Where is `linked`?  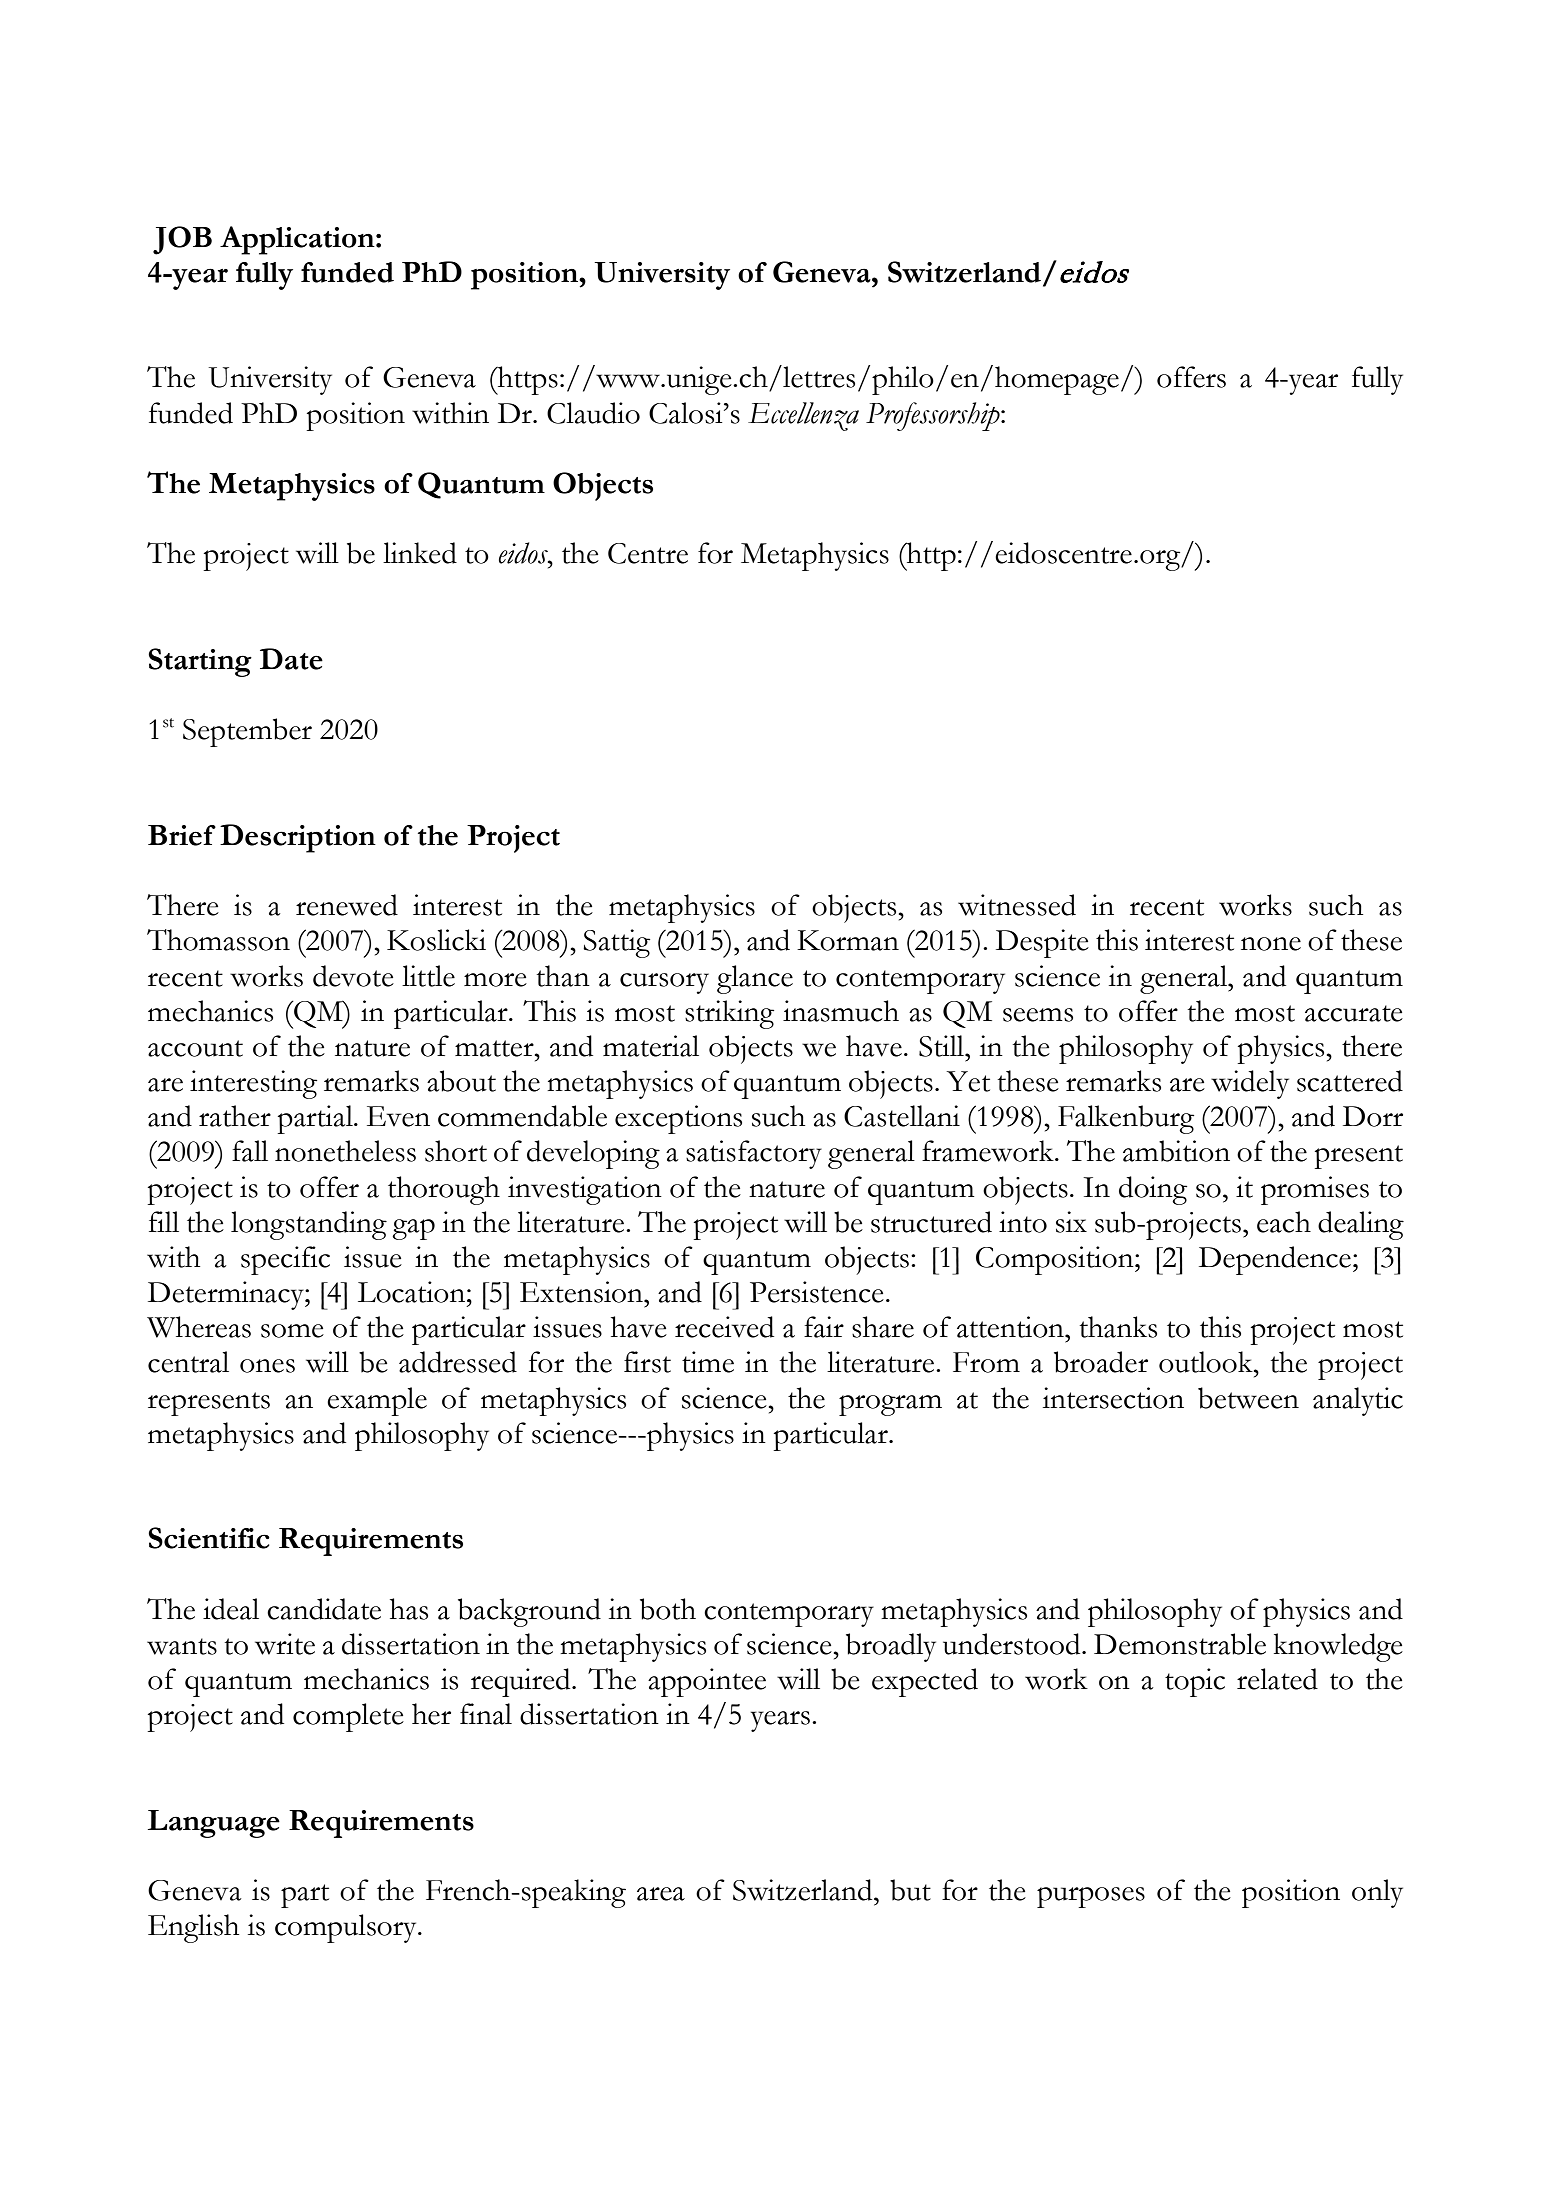
linked is located at coordinates (420, 553).
